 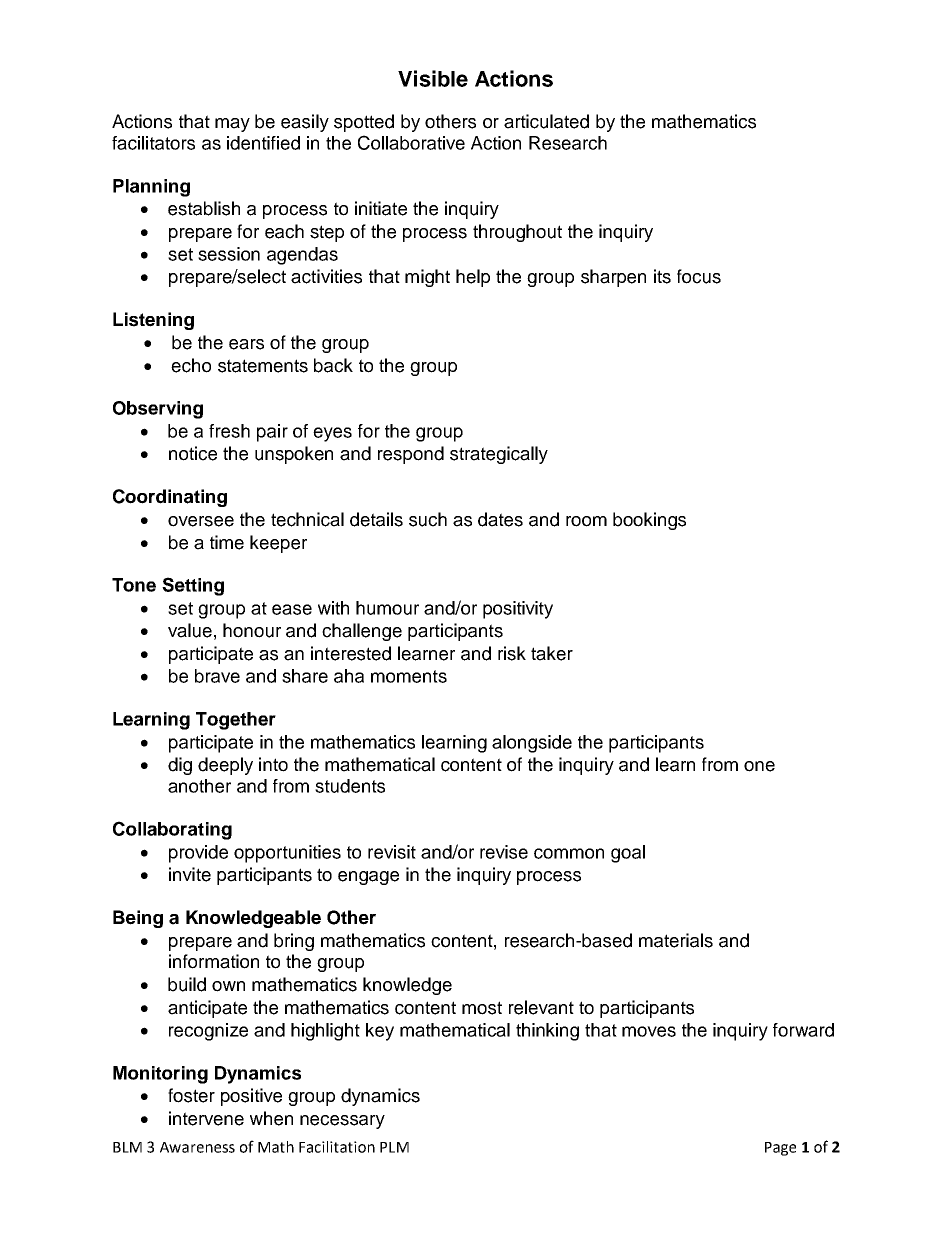 I want to click on may, so click(x=232, y=125).
